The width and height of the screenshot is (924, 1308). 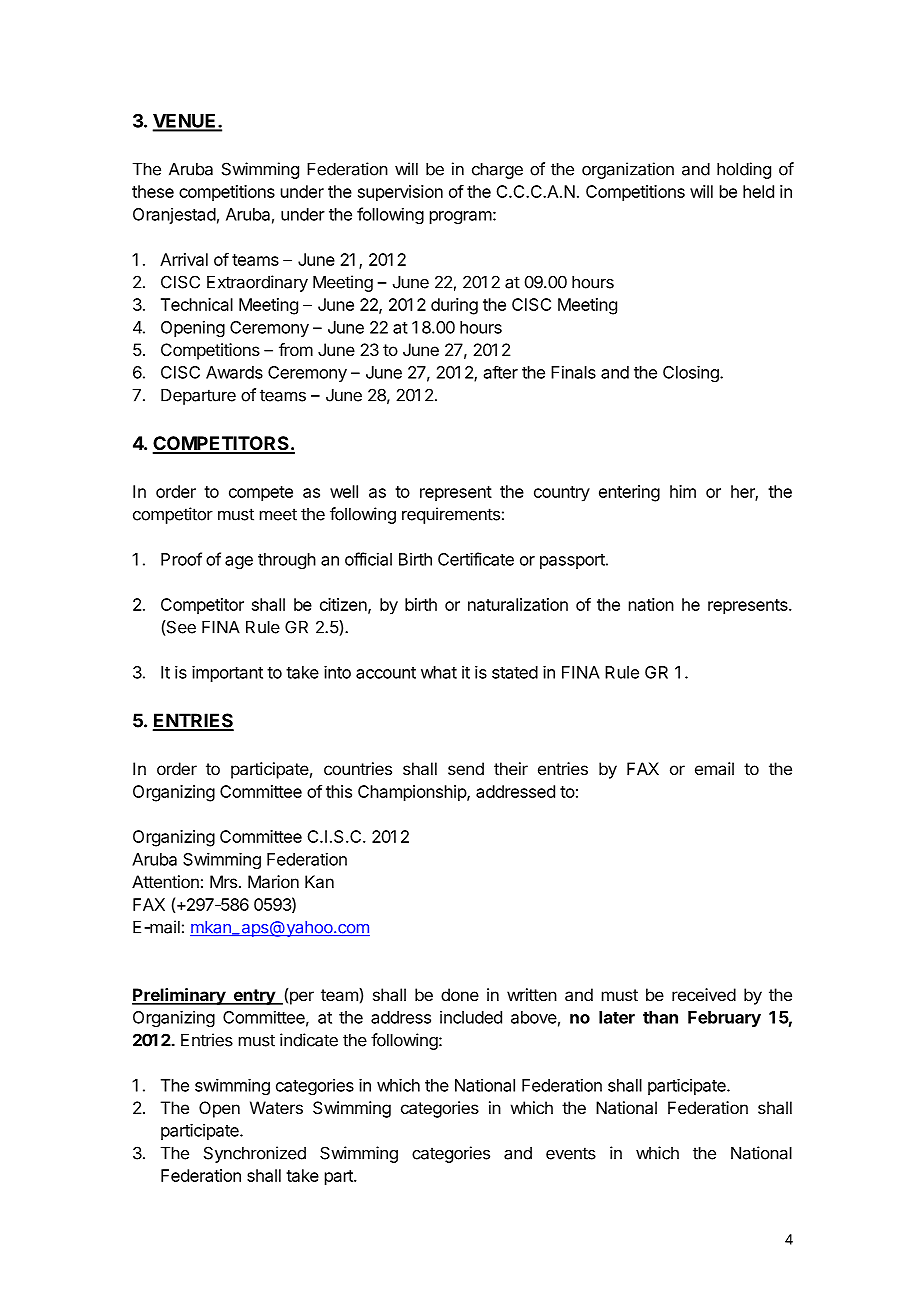 What do you see at coordinates (153, 191) in the screenshot?
I see `these` at bounding box center [153, 191].
